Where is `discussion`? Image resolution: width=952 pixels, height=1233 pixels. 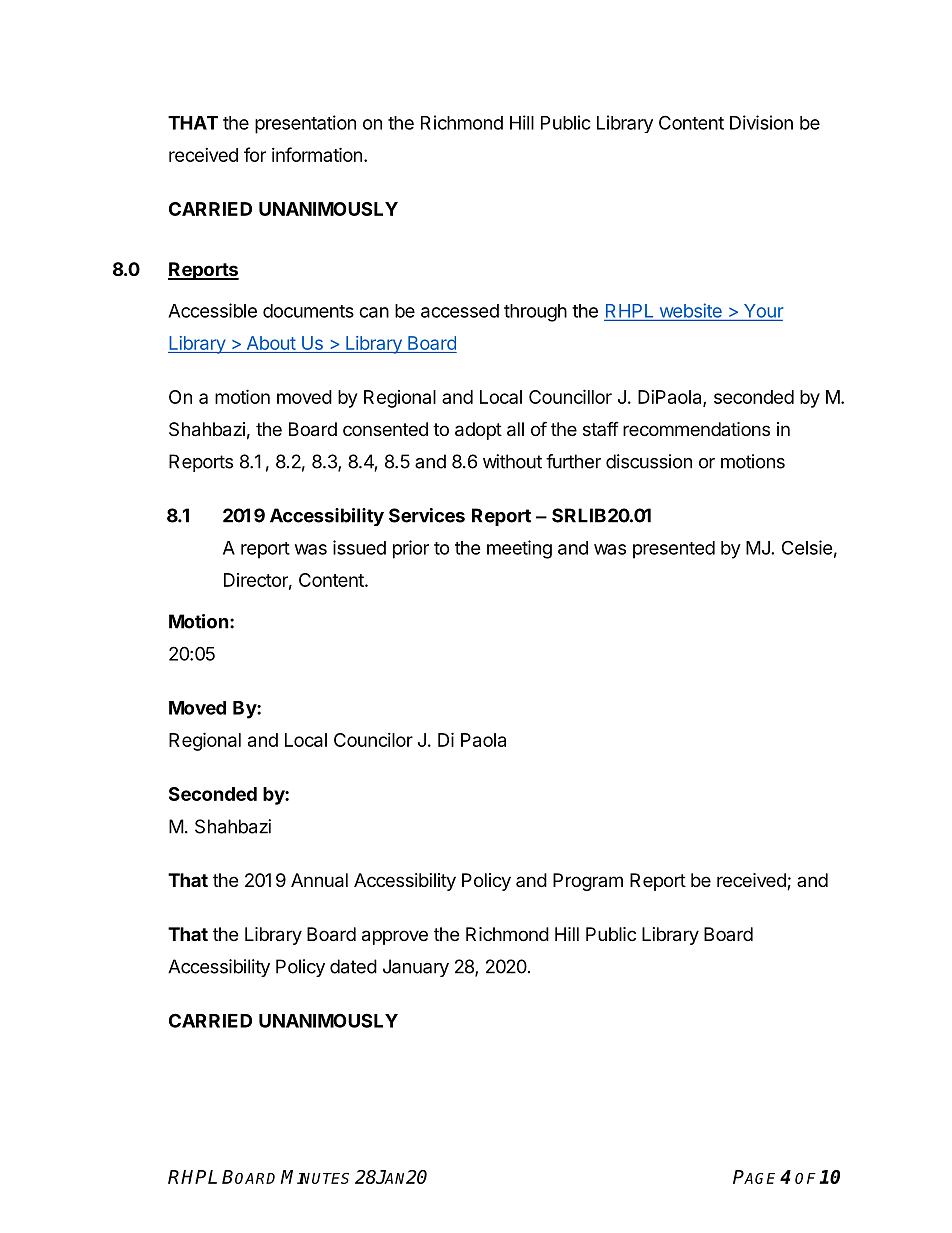 discussion is located at coordinates (649, 461).
